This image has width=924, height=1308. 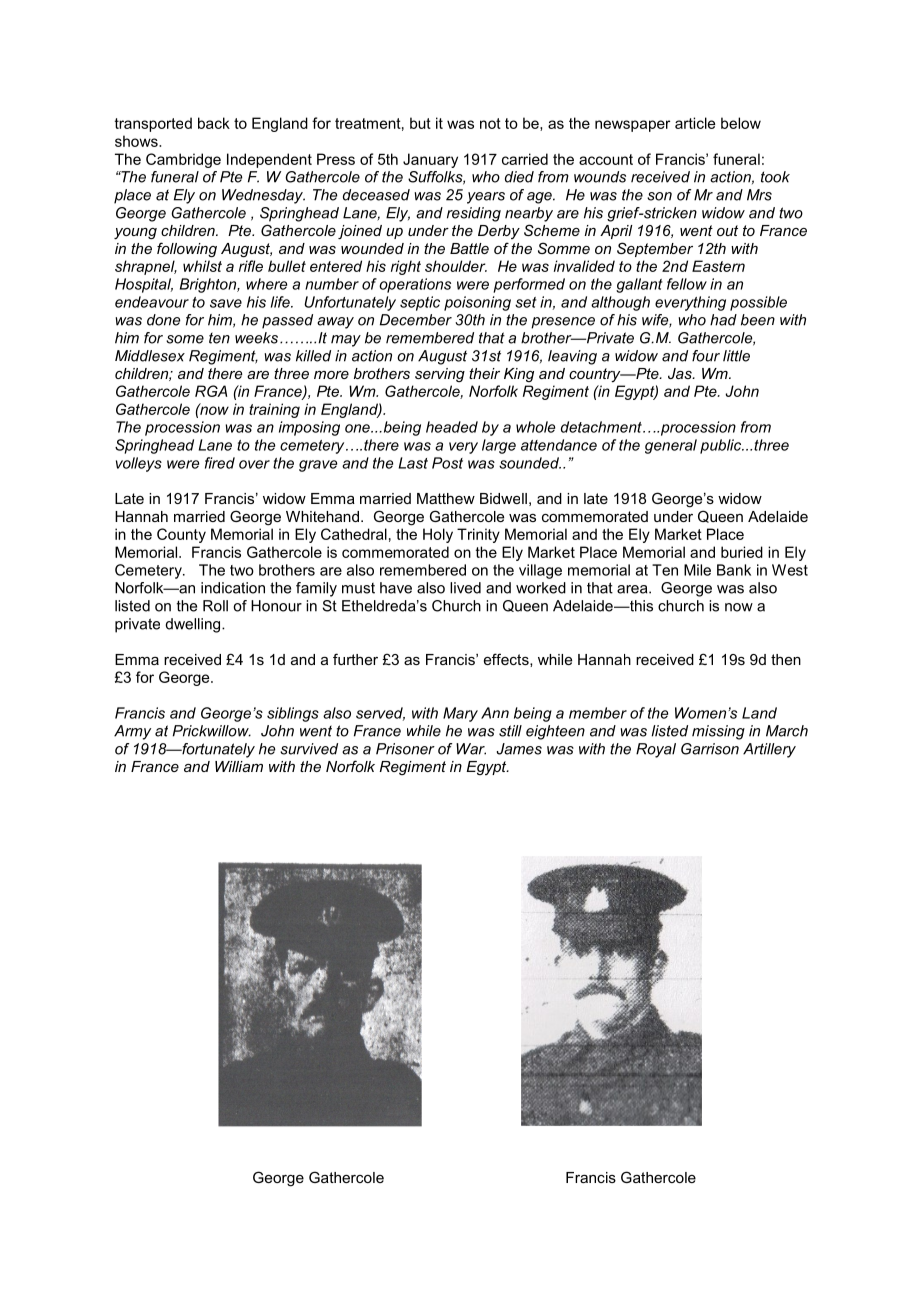 I want to click on article, so click(x=695, y=123).
